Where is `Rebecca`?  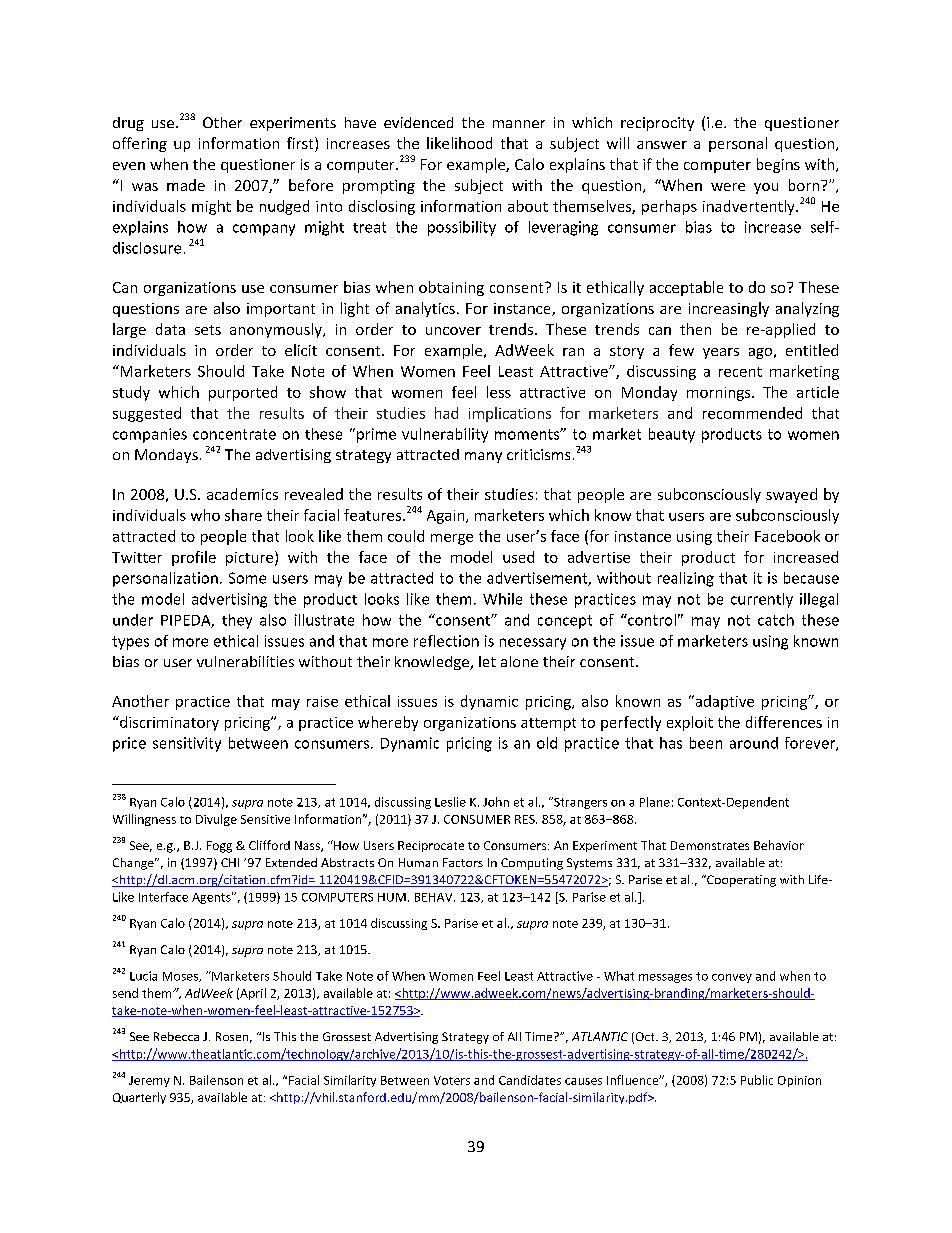 Rebecca is located at coordinates (176, 1036).
